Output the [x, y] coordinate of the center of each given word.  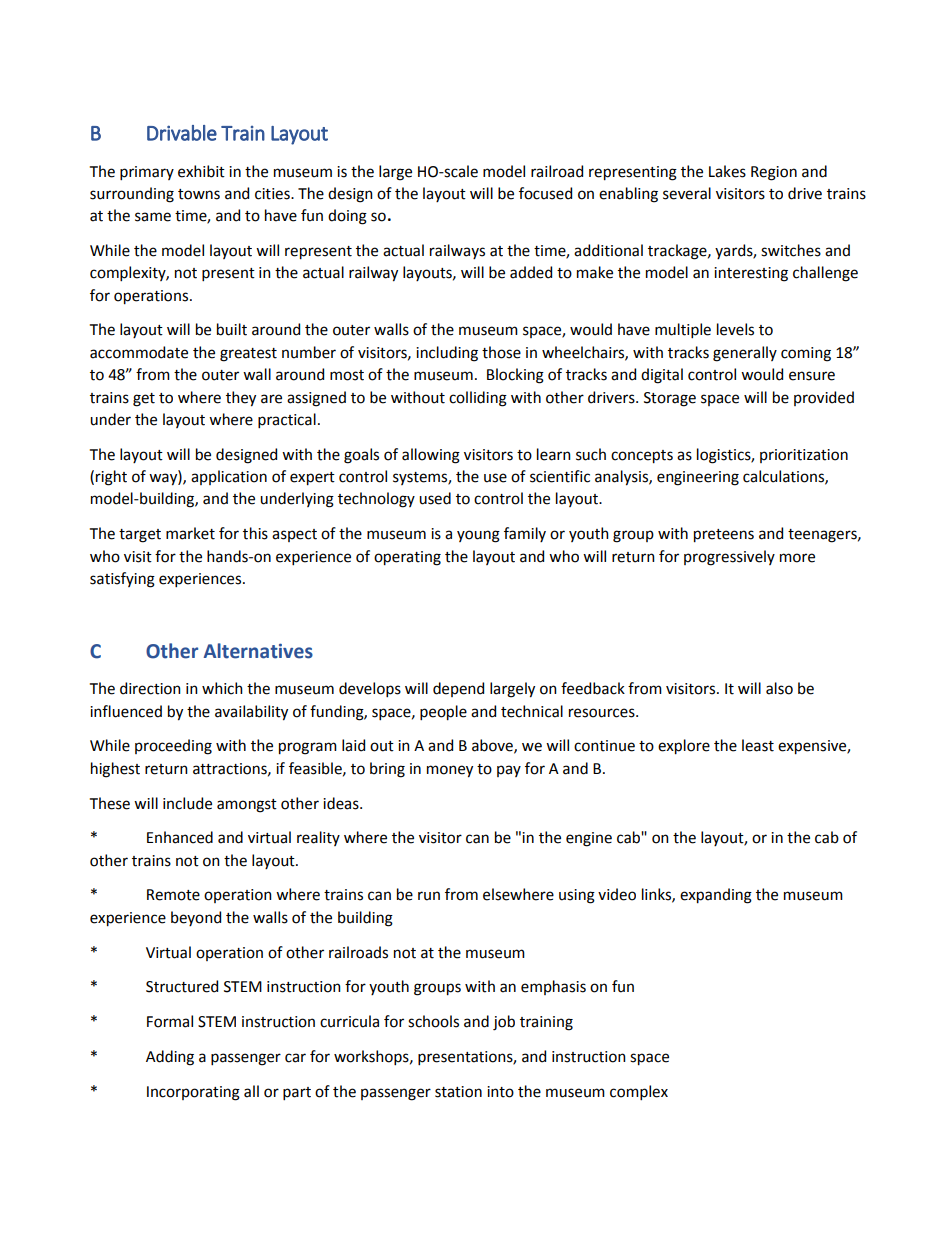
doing [347, 217]
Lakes [727, 171]
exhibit [201, 171]
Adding [170, 1058]
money [450, 771]
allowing [431, 456]
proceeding [173, 747]
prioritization [804, 456]
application [229, 477]
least [758, 745]
